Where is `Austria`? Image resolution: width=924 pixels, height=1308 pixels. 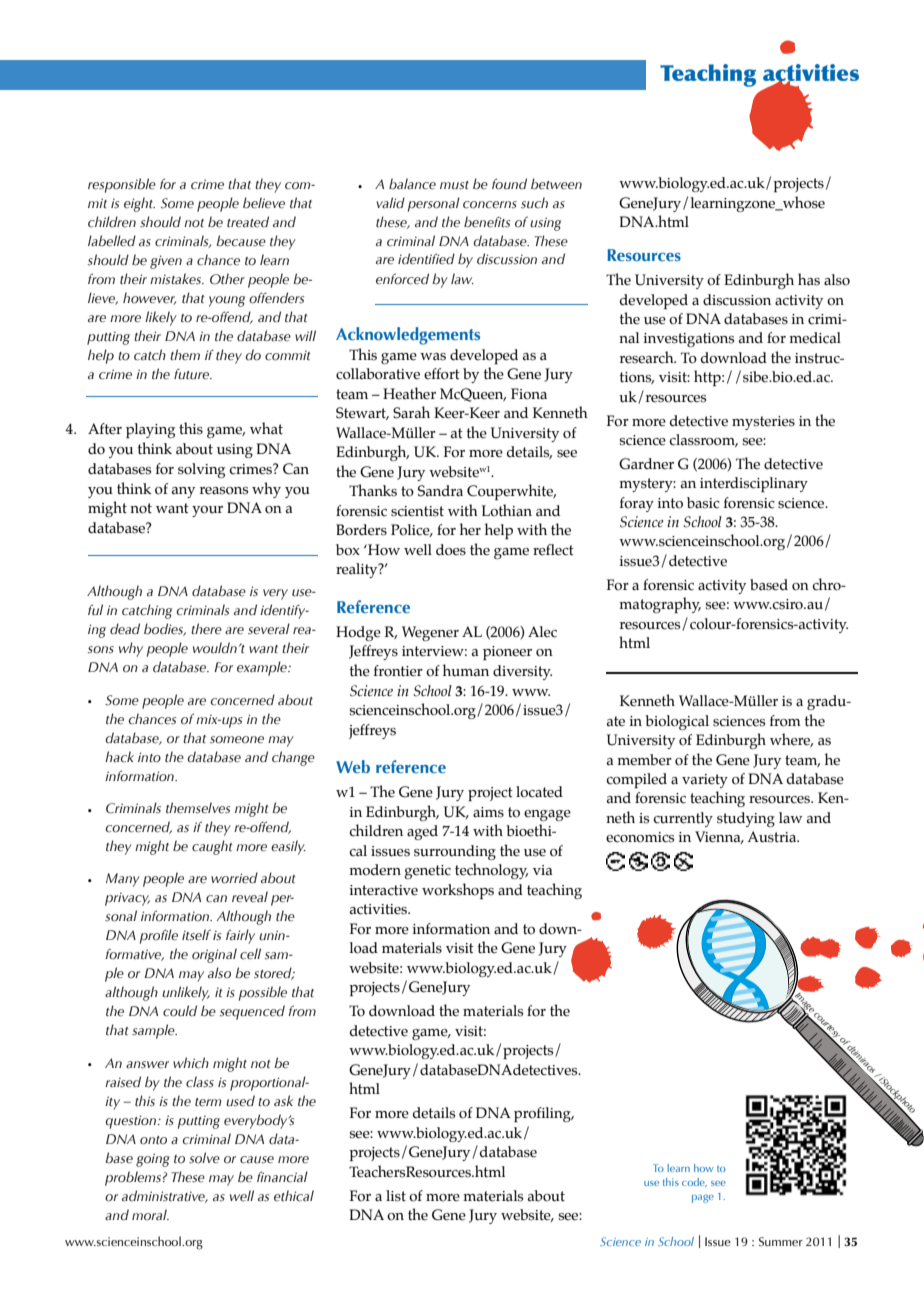 Austria is located at coordinates (773, 837).
